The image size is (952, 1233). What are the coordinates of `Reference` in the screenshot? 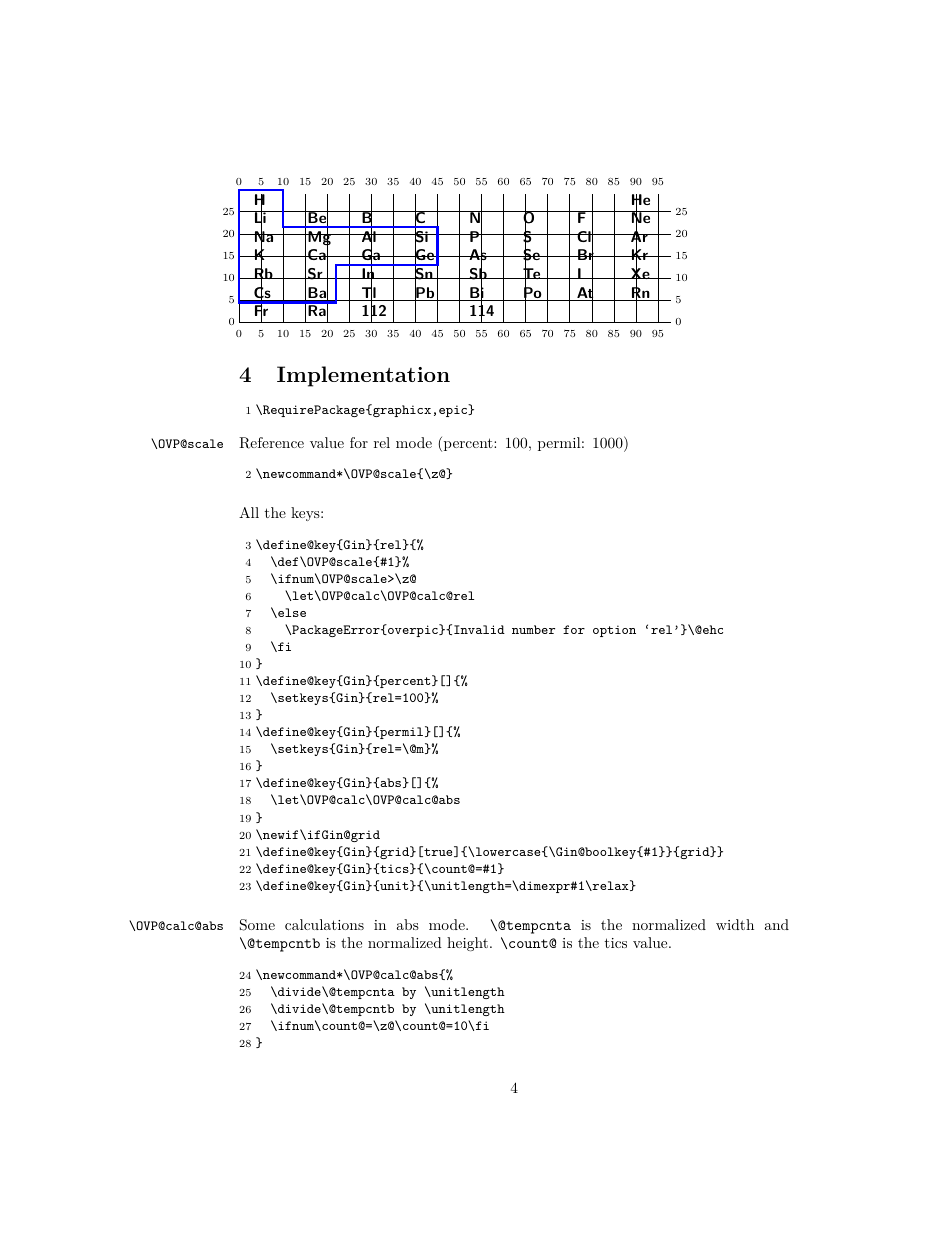 It's located at (271, 443).
